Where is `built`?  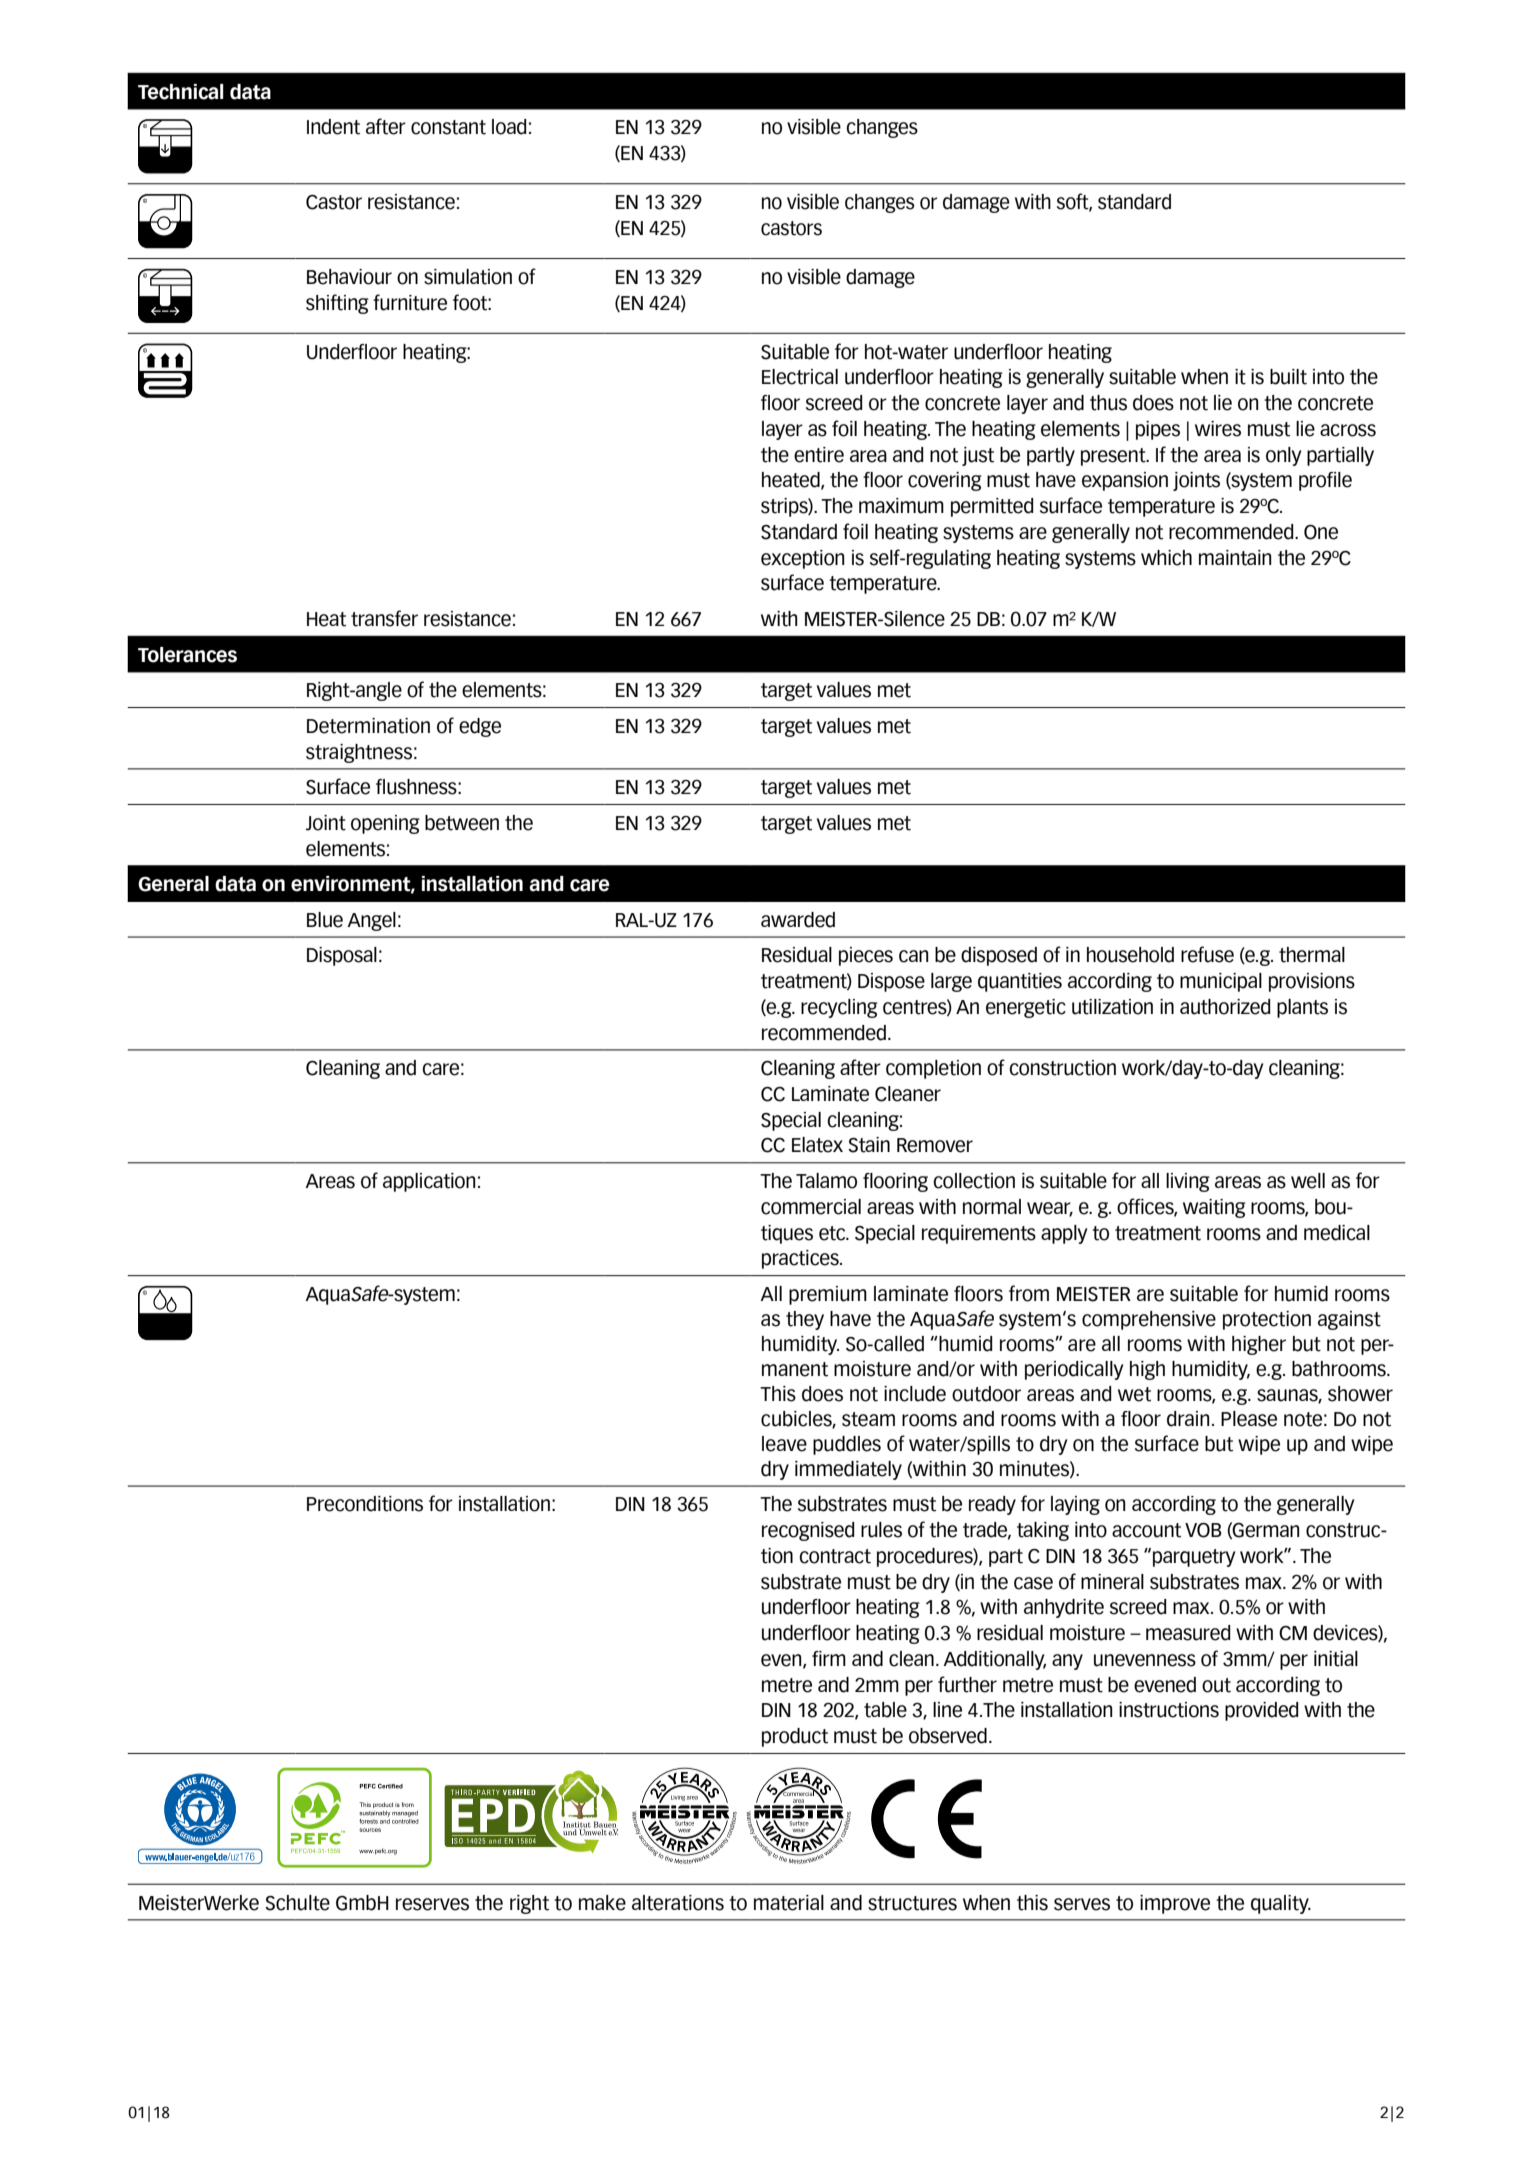
built is located at coordinates (1288, 377).
